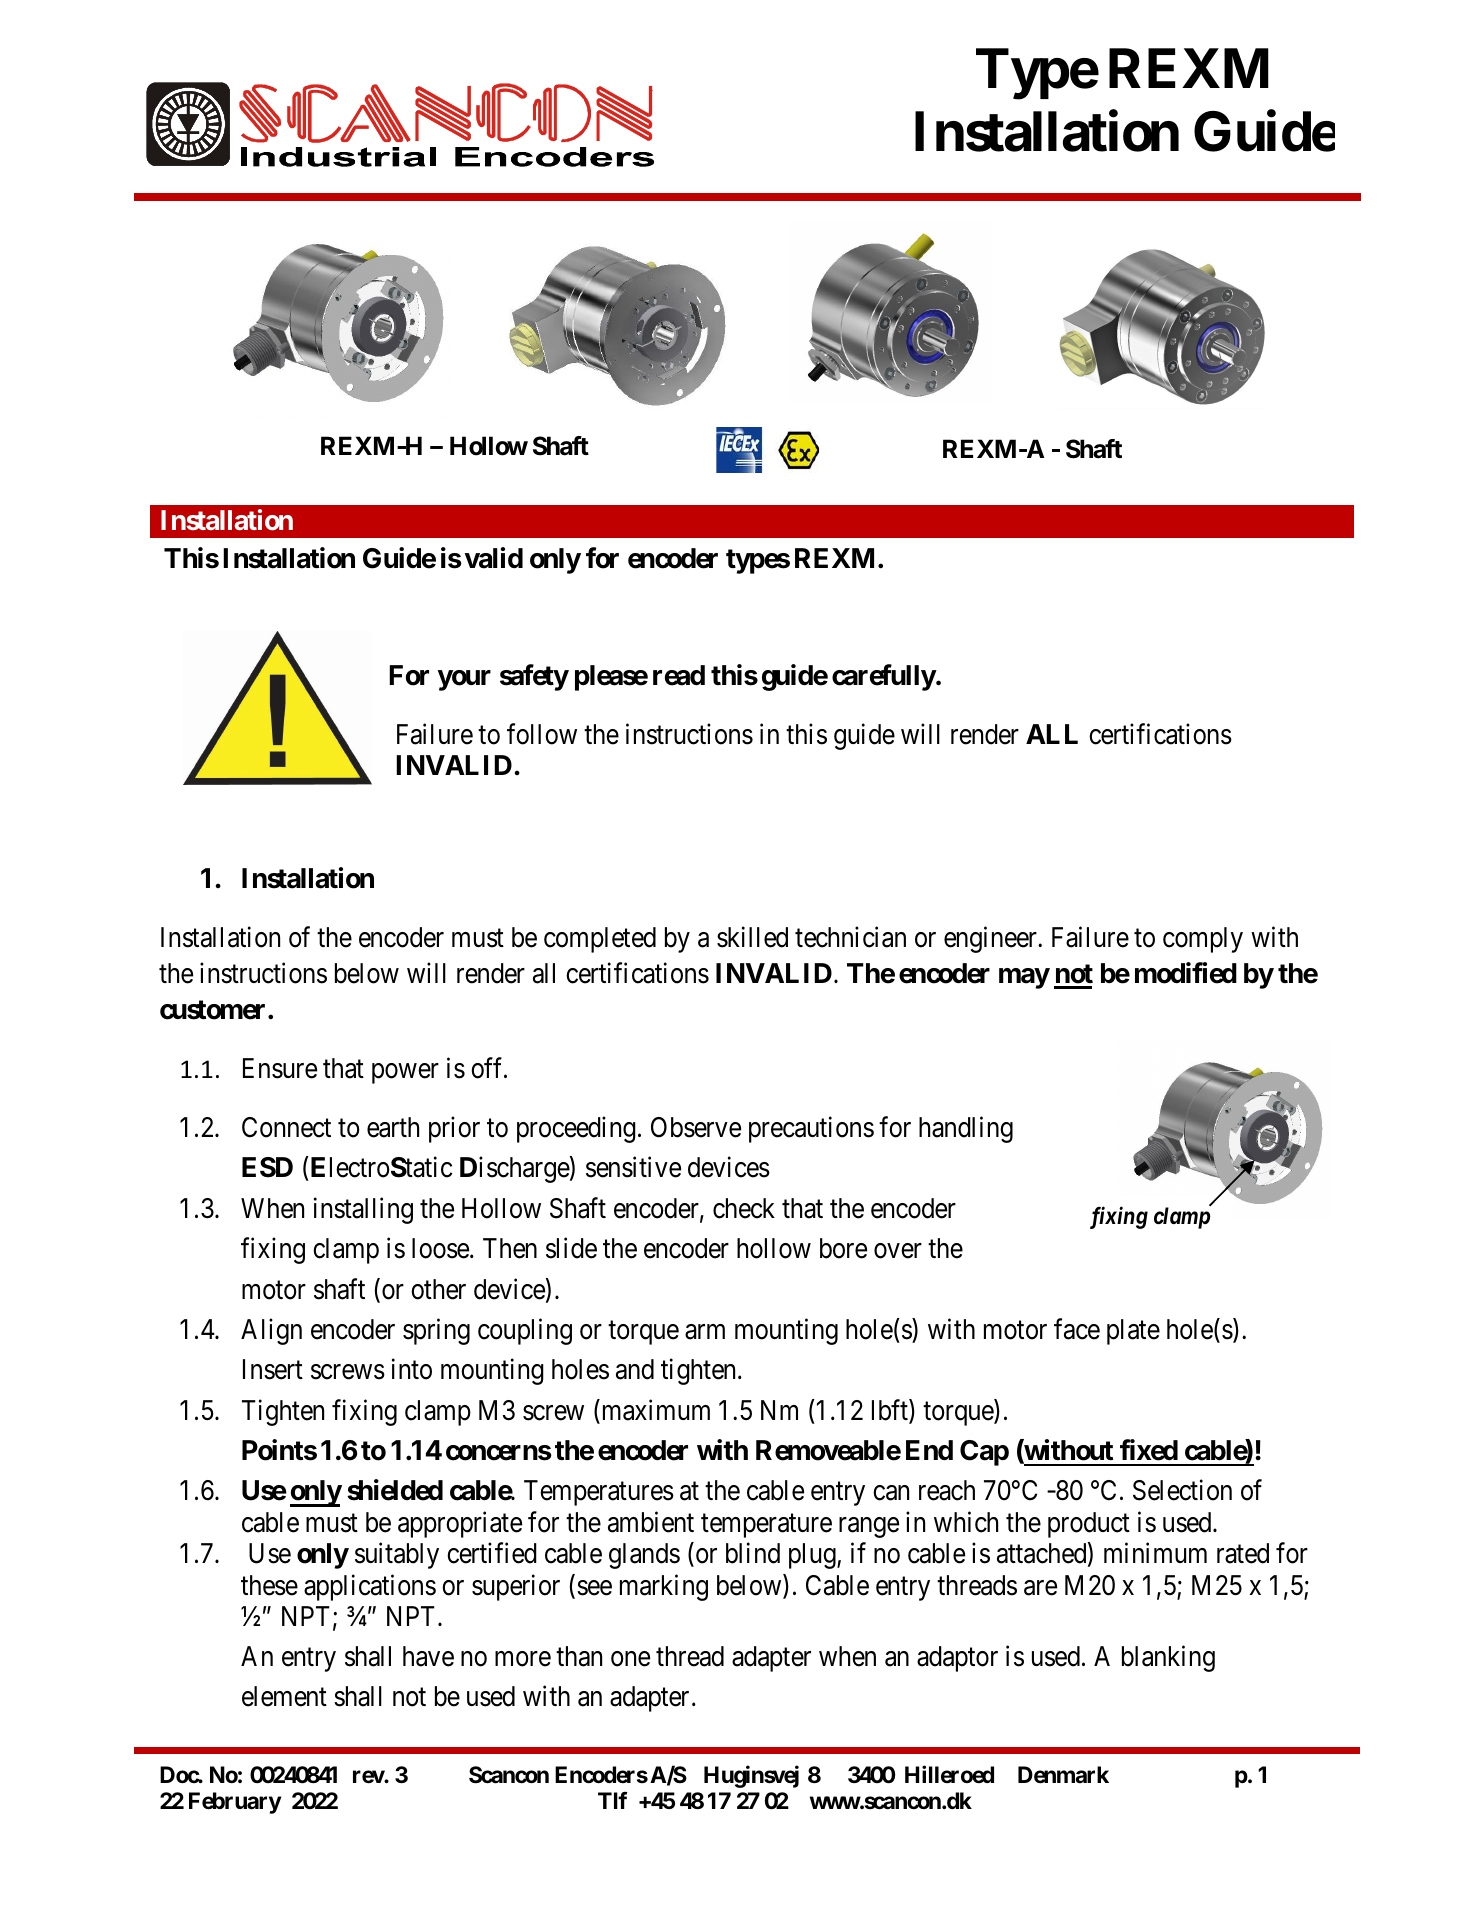 The width and height of the screenshot is (1477, 1912). Describe the element at coordinates (884, 677) in the screenshot. I see `carefully` at that location.
